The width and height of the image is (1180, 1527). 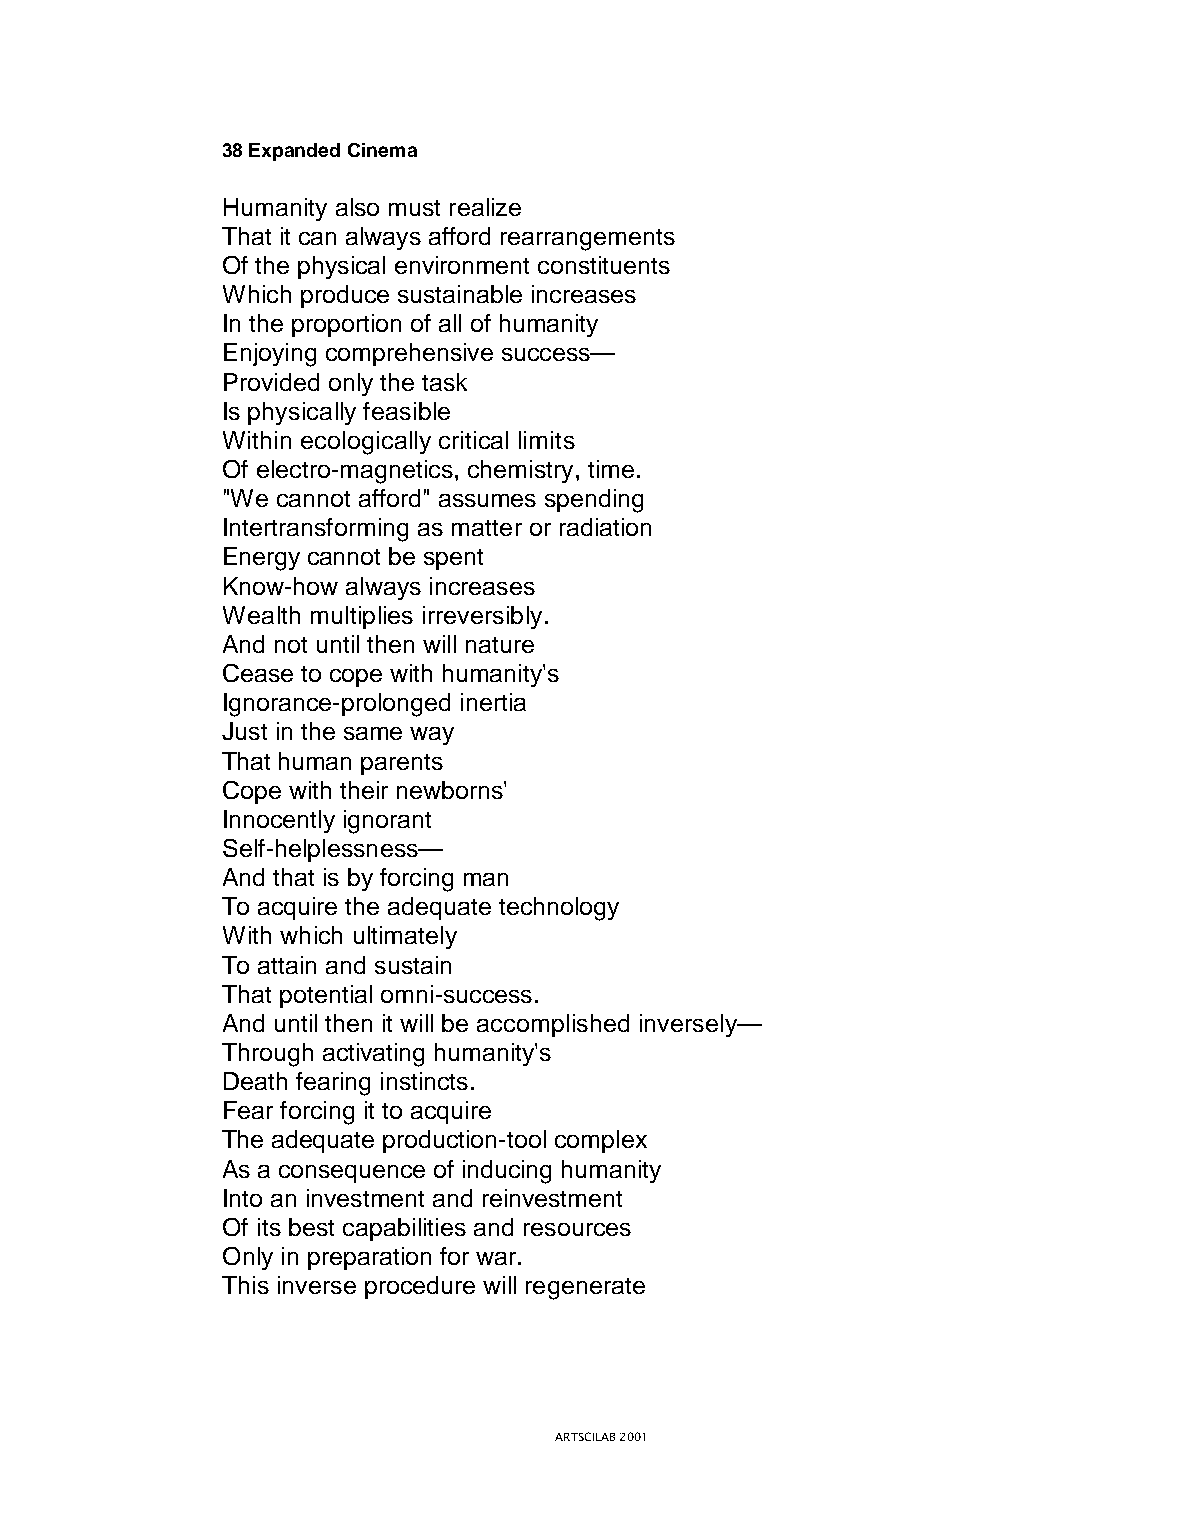 I want to click on Provided, so click(x=271, y=382).
